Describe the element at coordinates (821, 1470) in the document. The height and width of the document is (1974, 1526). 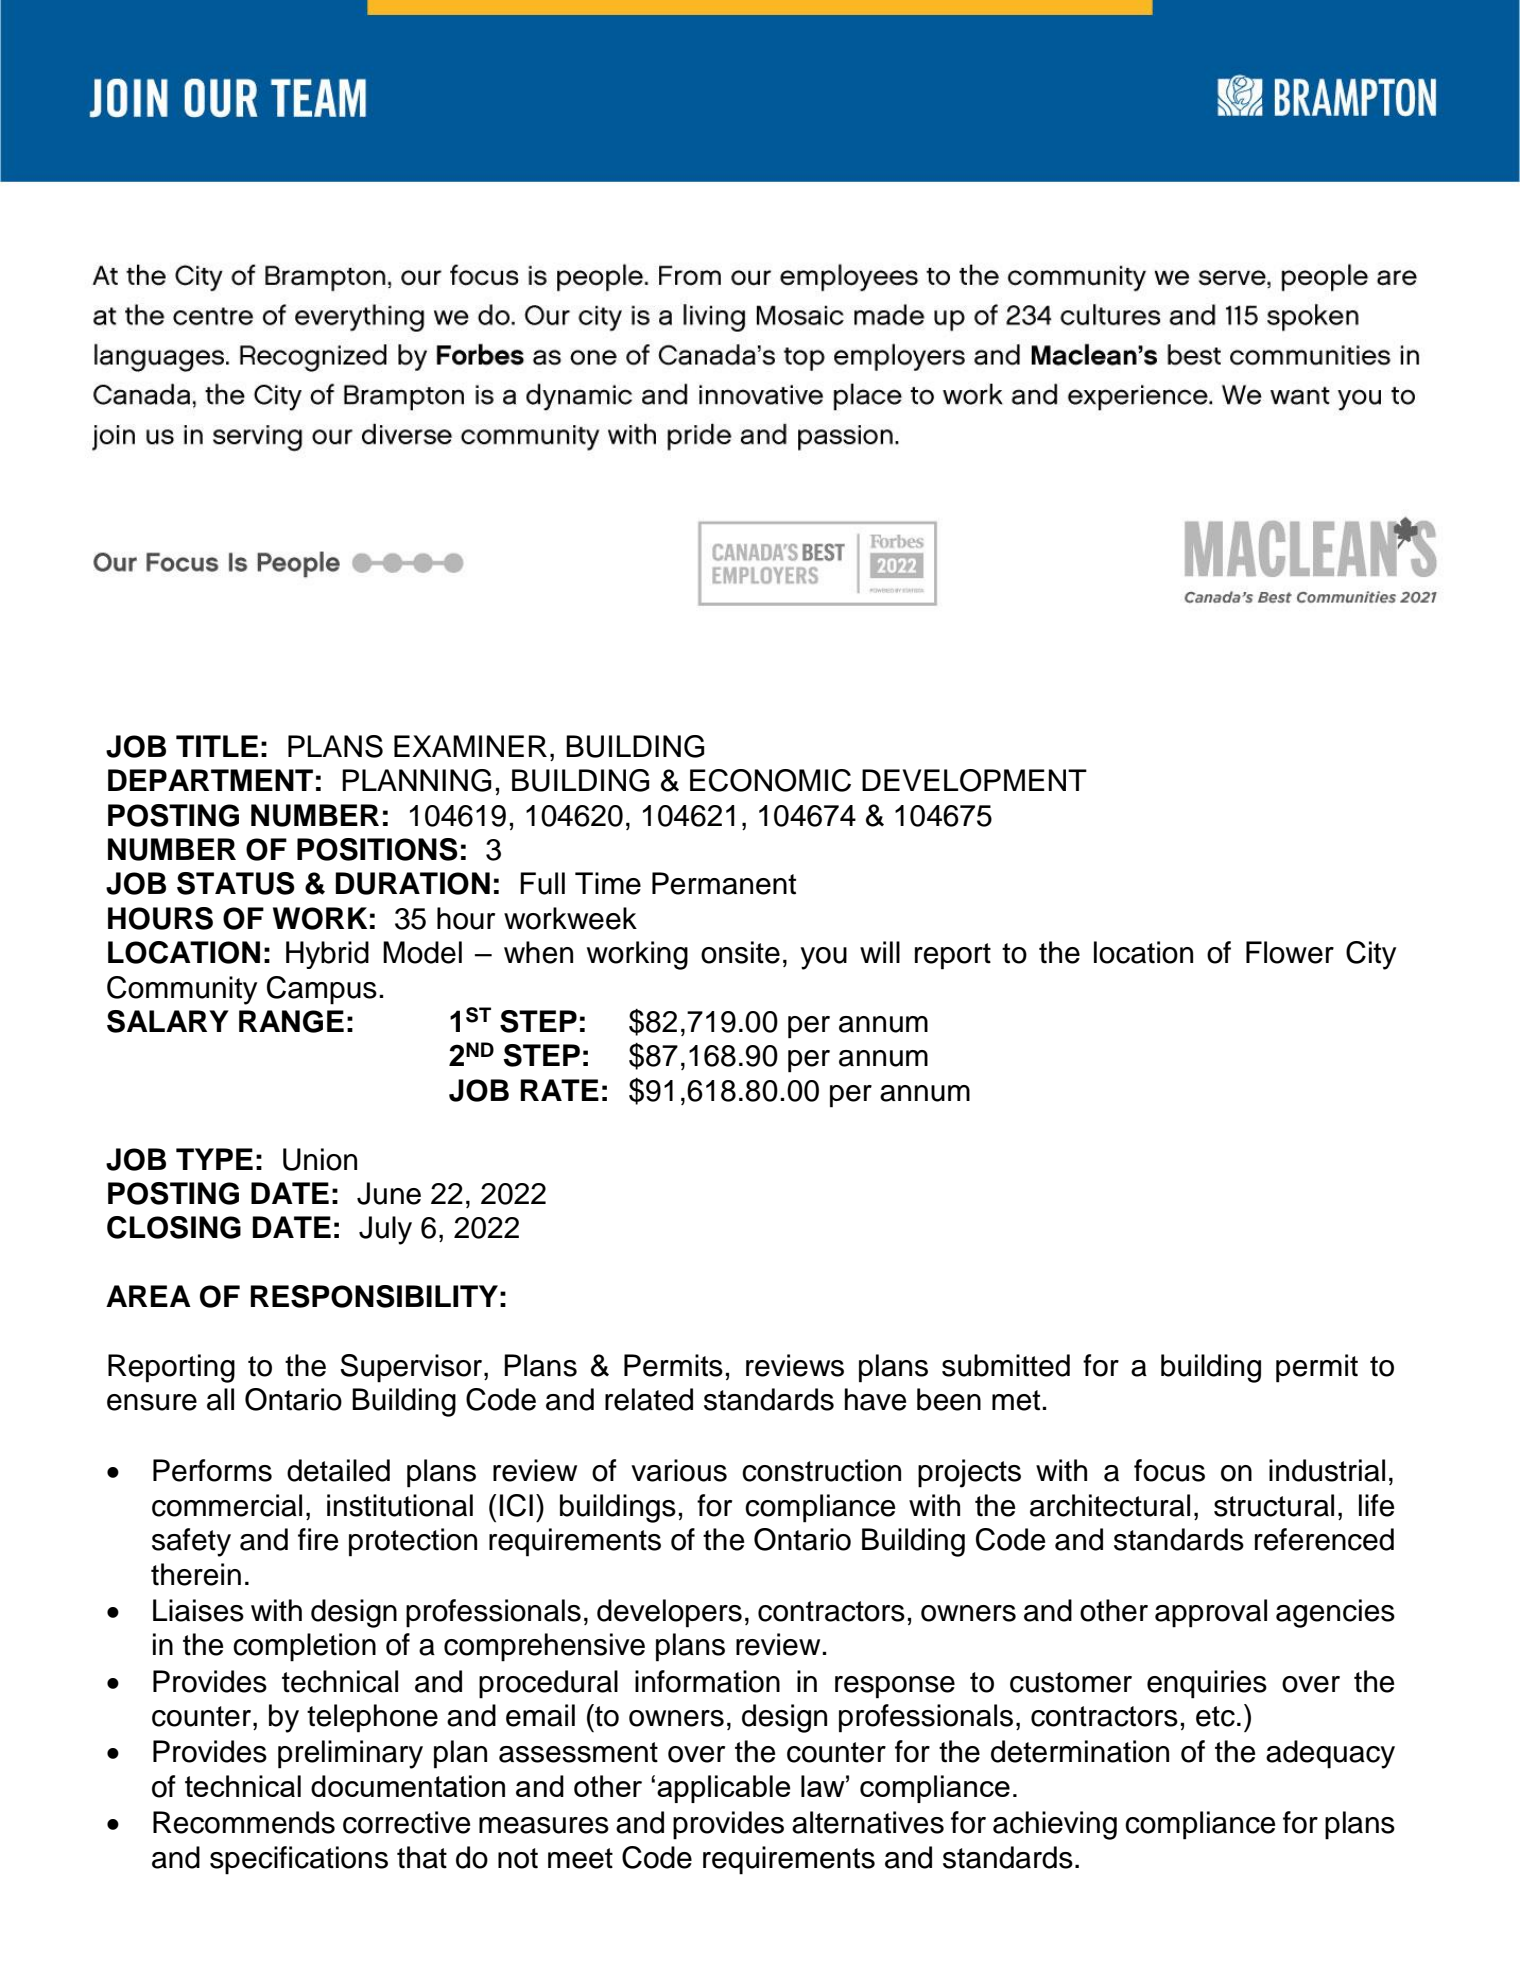
I see `construction` at that location.
